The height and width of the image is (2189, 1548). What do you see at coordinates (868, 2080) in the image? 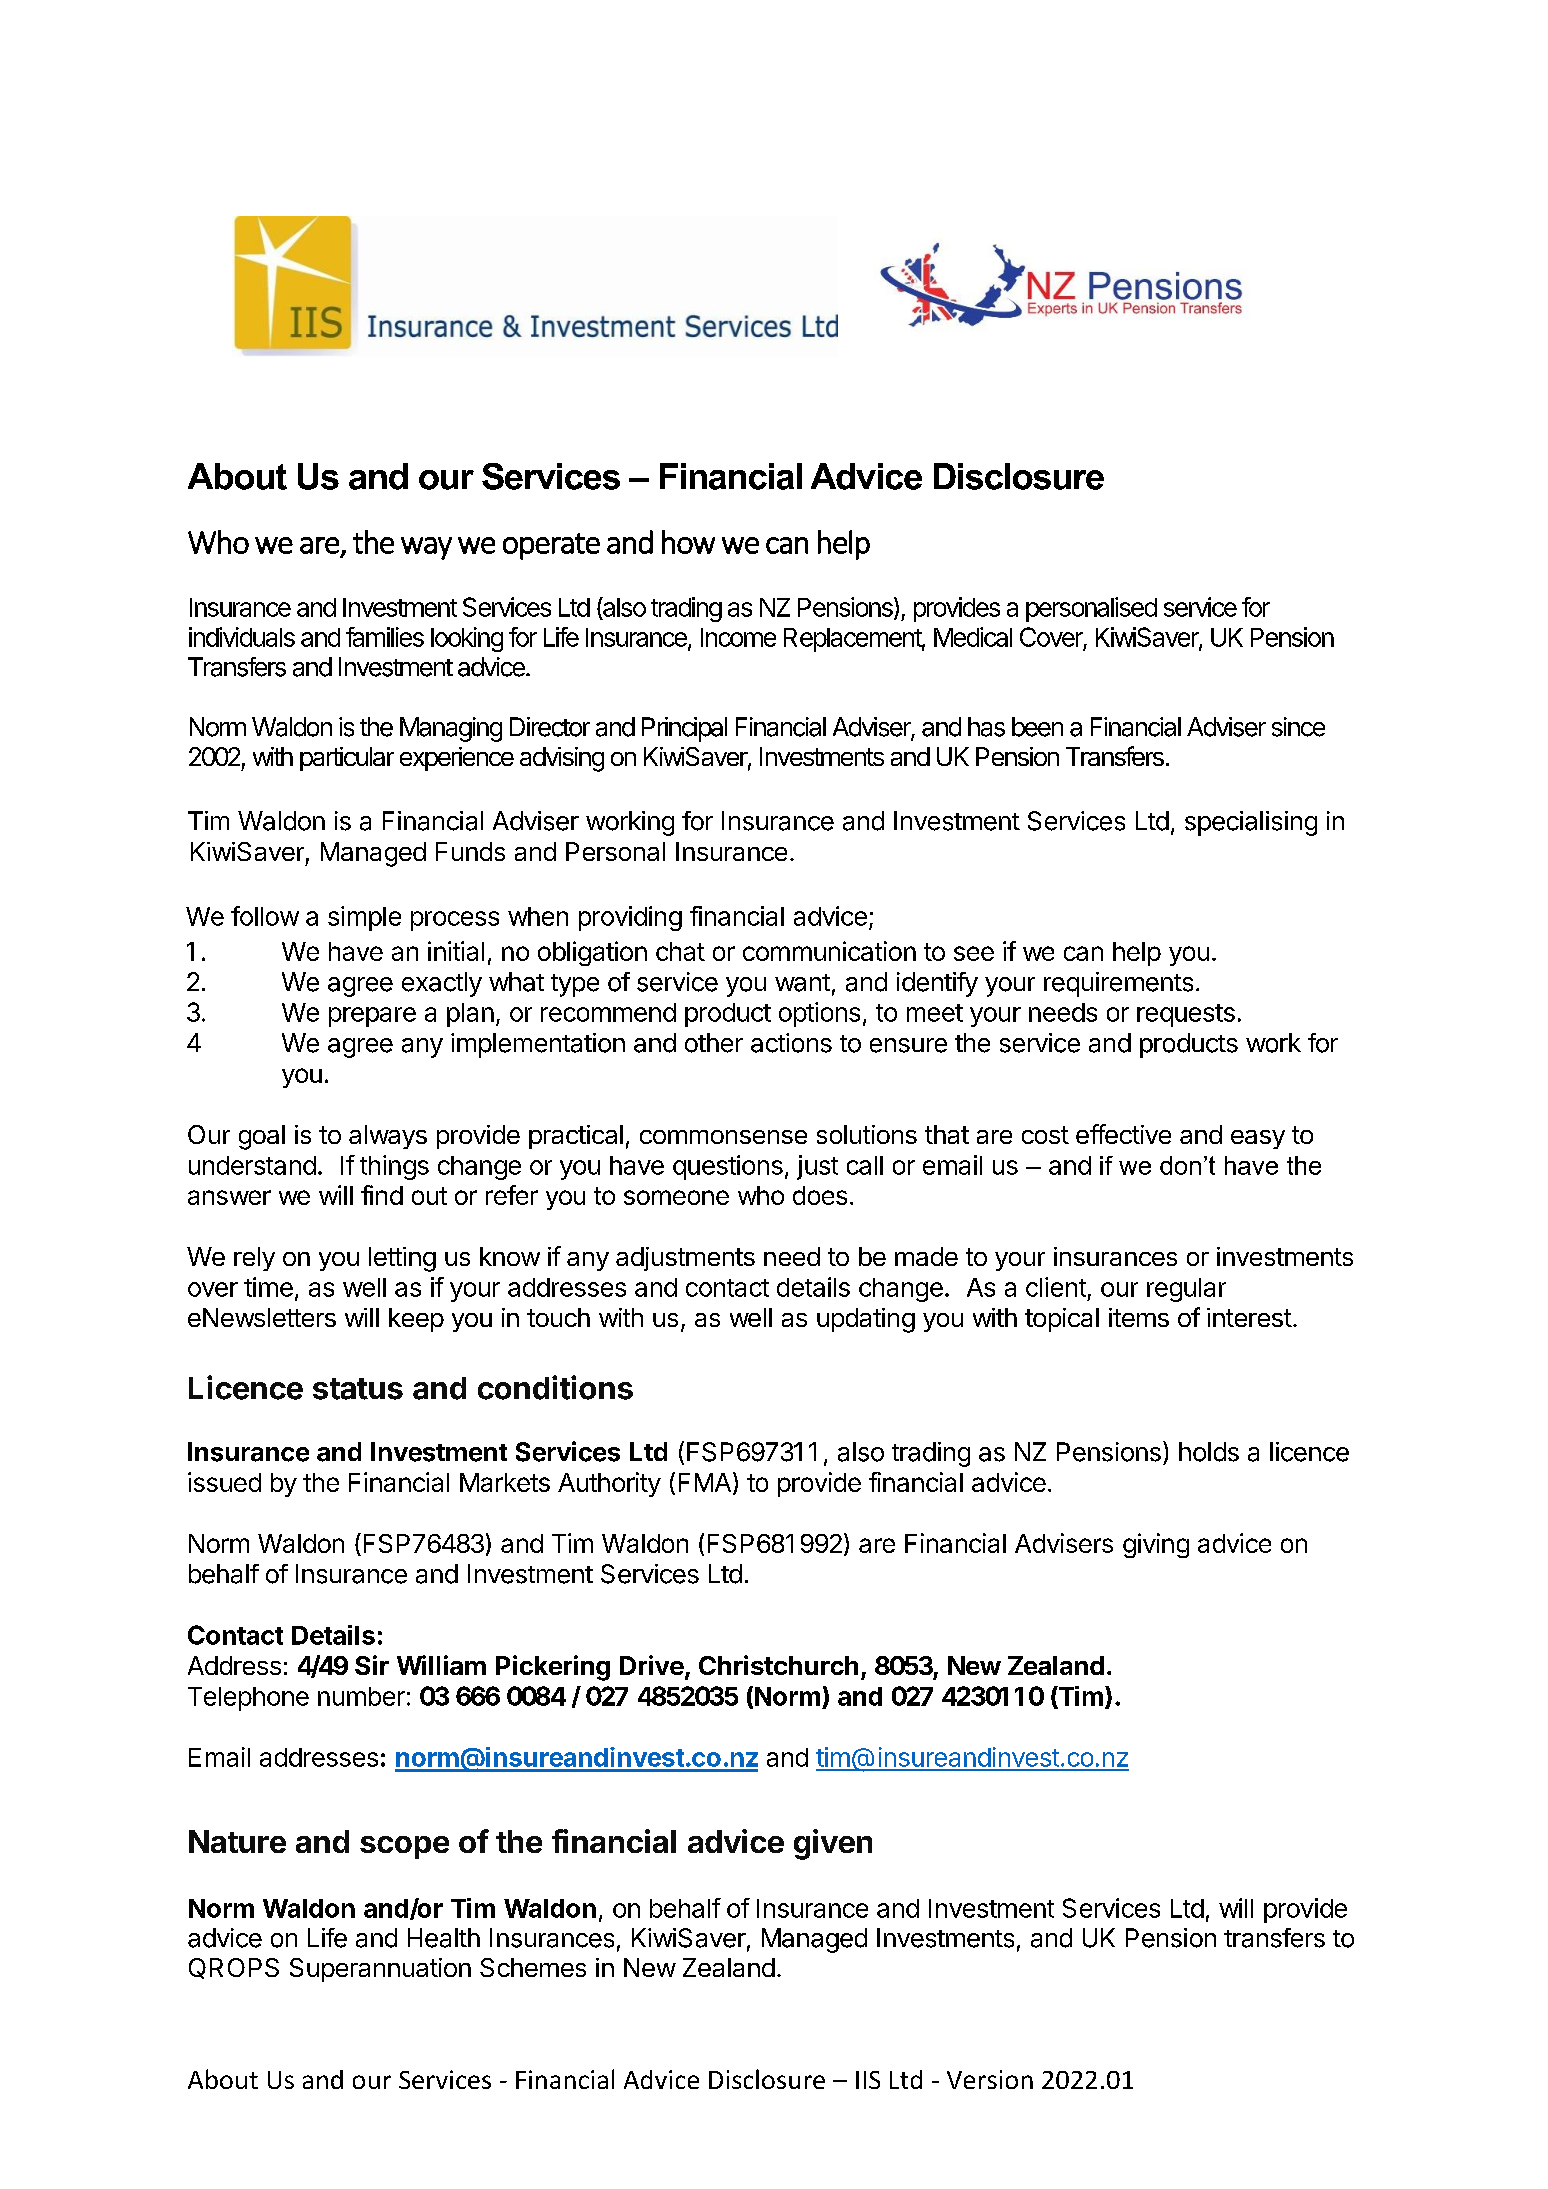
I see `IIS` at bounding box center [868, 2080].
